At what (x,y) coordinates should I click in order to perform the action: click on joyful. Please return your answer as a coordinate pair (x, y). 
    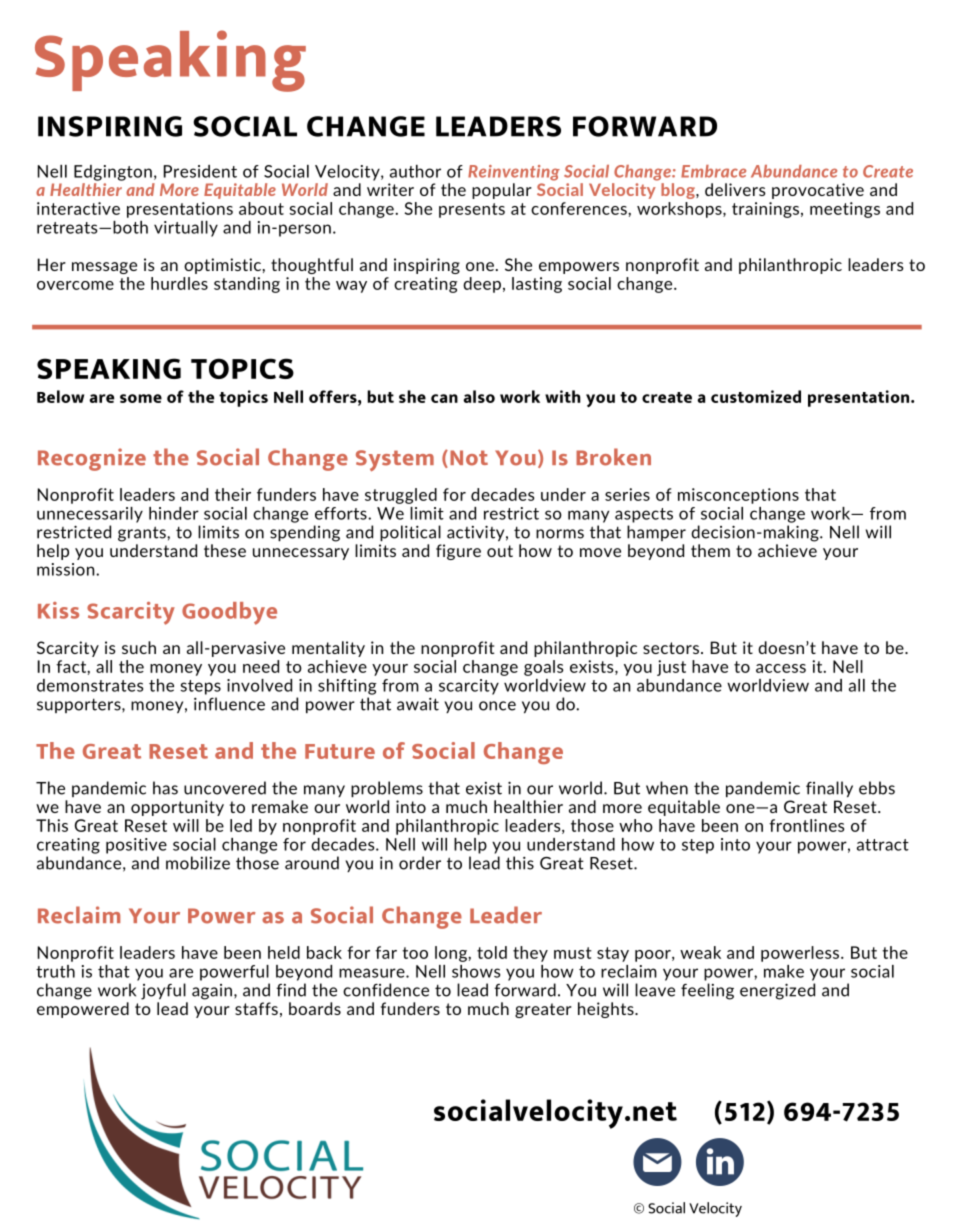
    Looking at the image, I should click on (163, 991).
